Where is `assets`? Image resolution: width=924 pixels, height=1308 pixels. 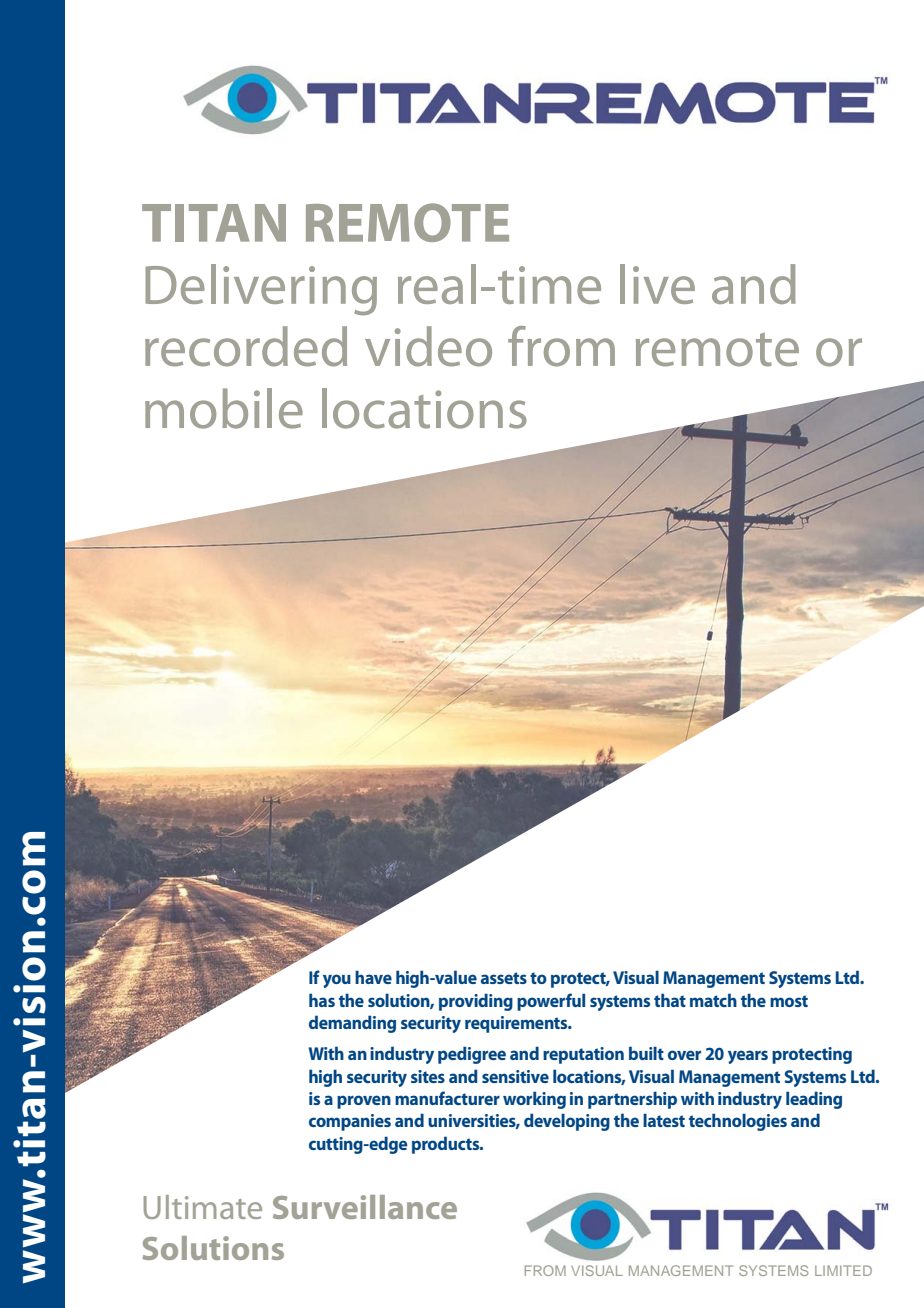
assets is located at coordinates (504, 978).
